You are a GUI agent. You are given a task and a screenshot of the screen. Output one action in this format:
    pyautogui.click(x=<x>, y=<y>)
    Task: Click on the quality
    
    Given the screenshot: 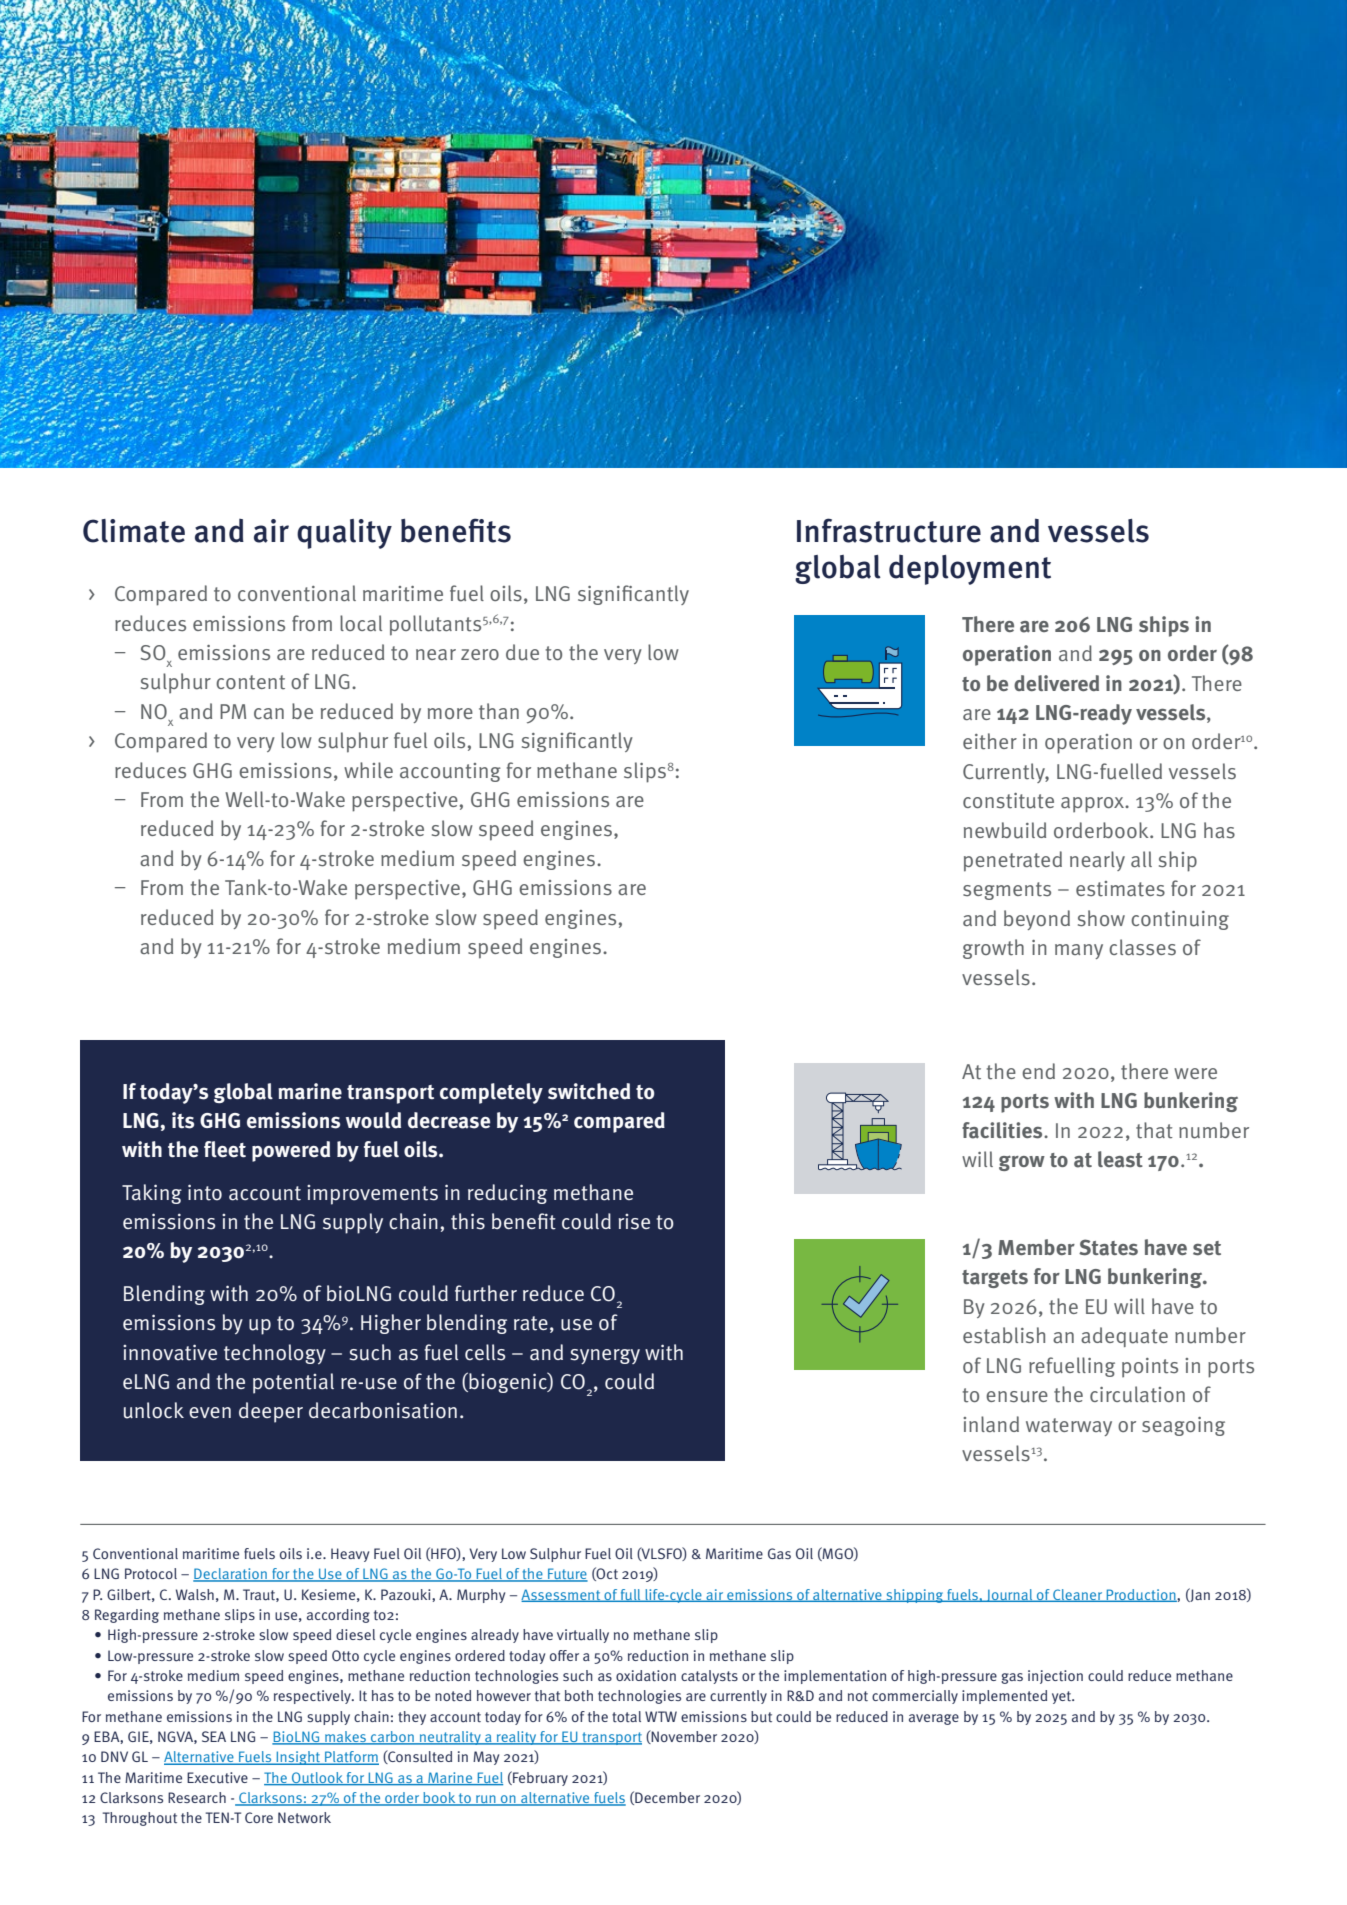 What is the action you would take?
    pyautogui.click(x=344, y=534)
